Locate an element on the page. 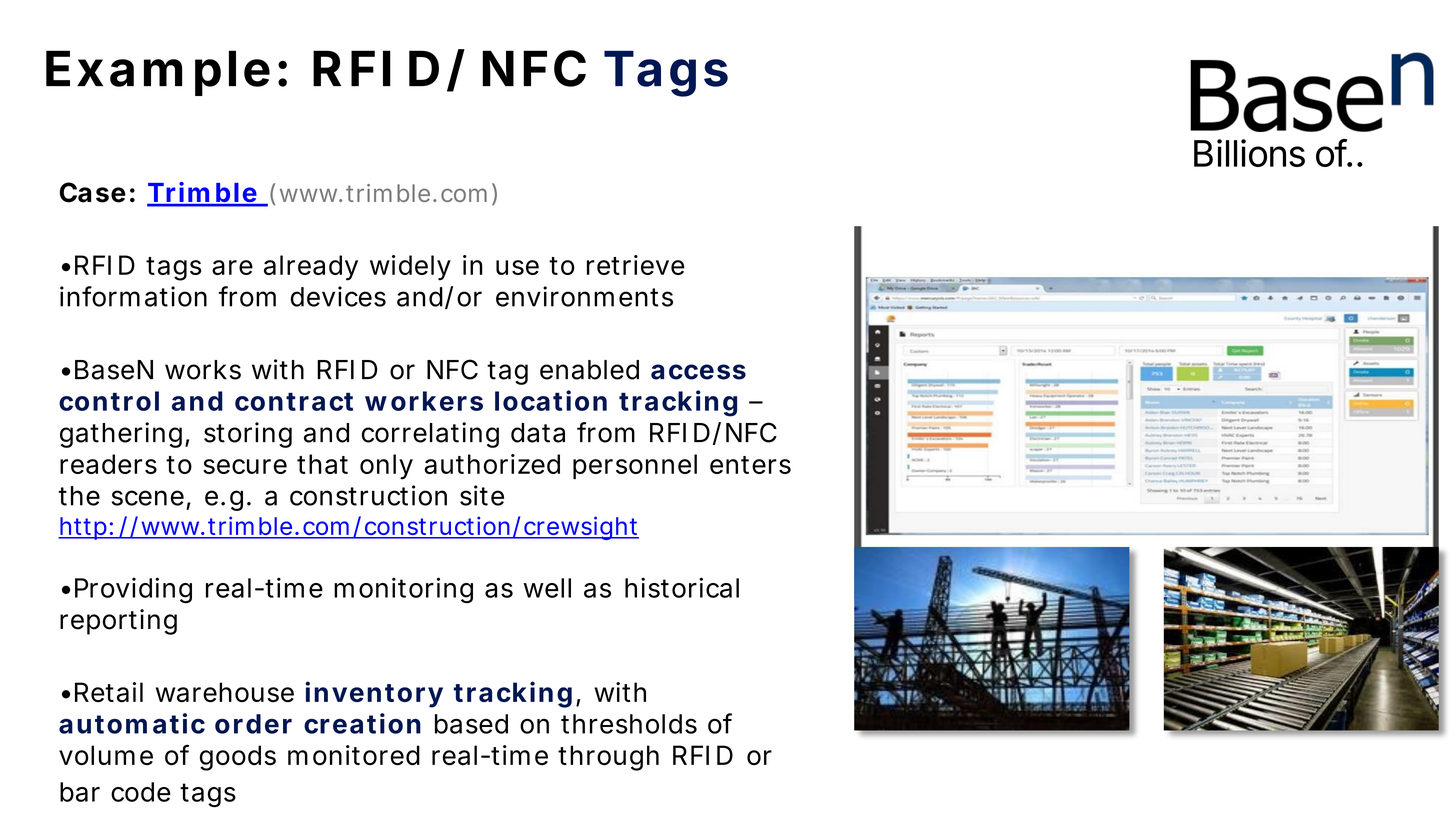 The width and height of the document is (1456, 819). reporting is located at coordinates (118, 622).
